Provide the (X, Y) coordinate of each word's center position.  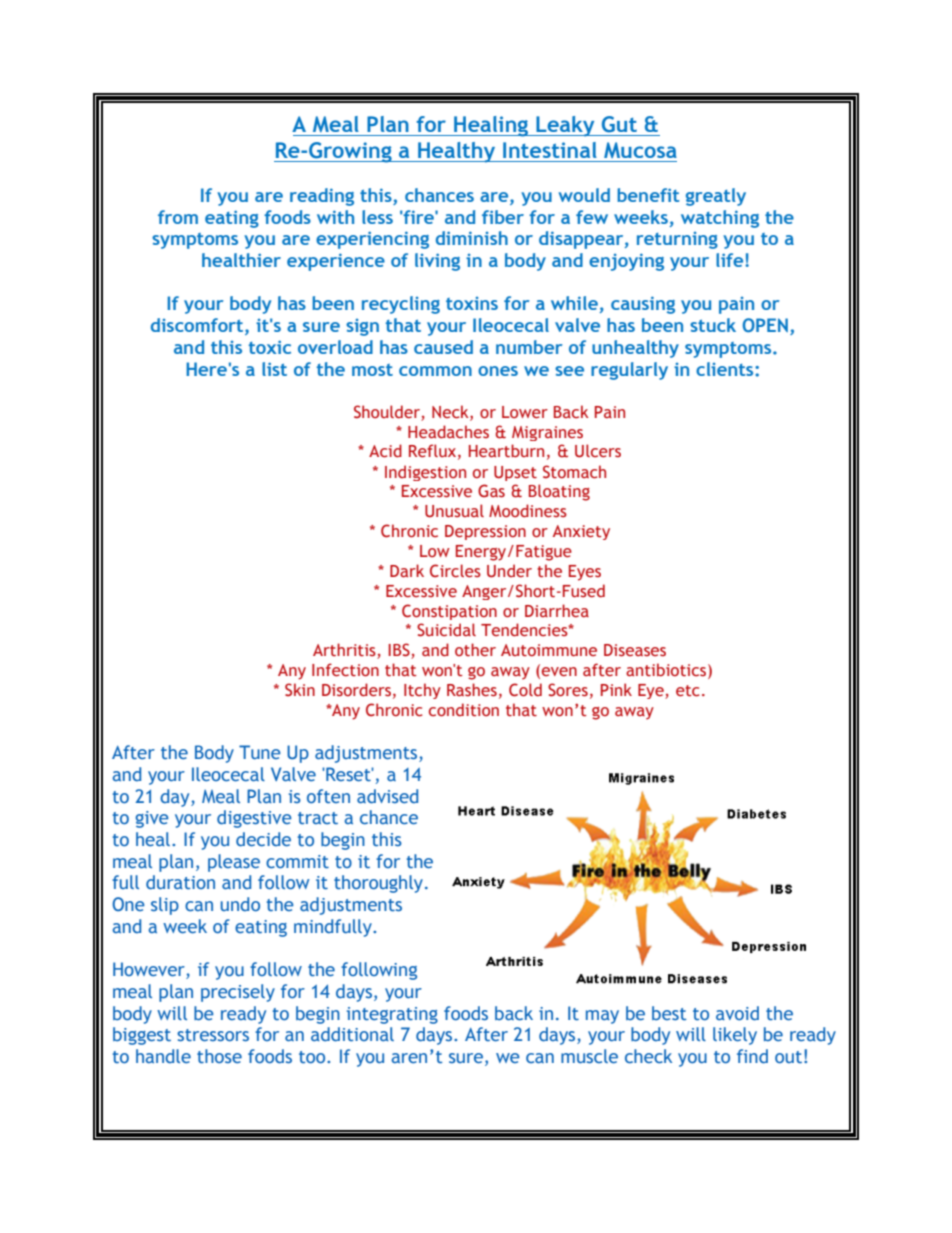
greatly (716, 197)
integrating (392, 1015)
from (178, 217)
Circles (455, 571)
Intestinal (550, 150)
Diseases (635, 650)
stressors (213, 1035)
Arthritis (345, 651)
